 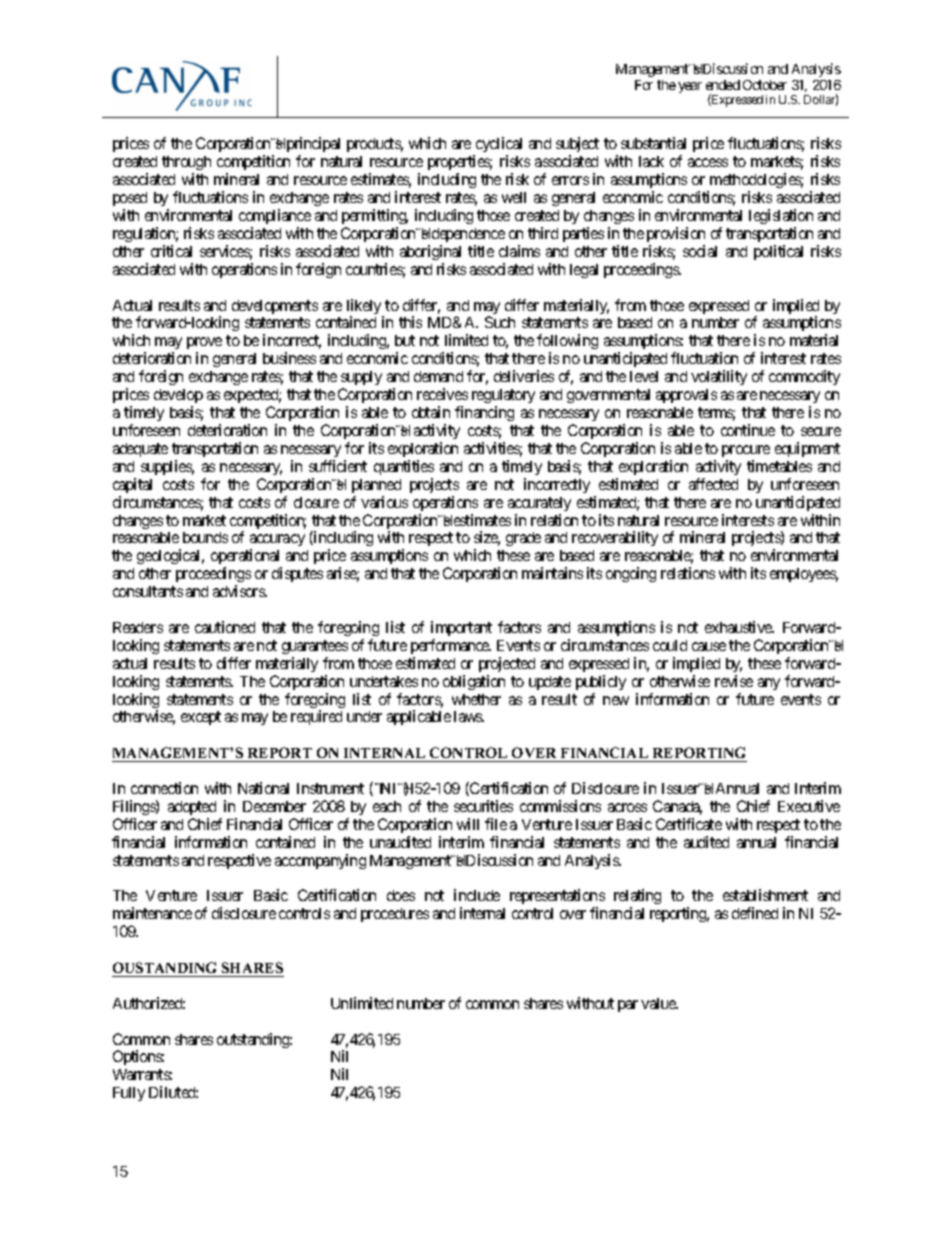 I want to click on demand, so click(x=438, y=376).
